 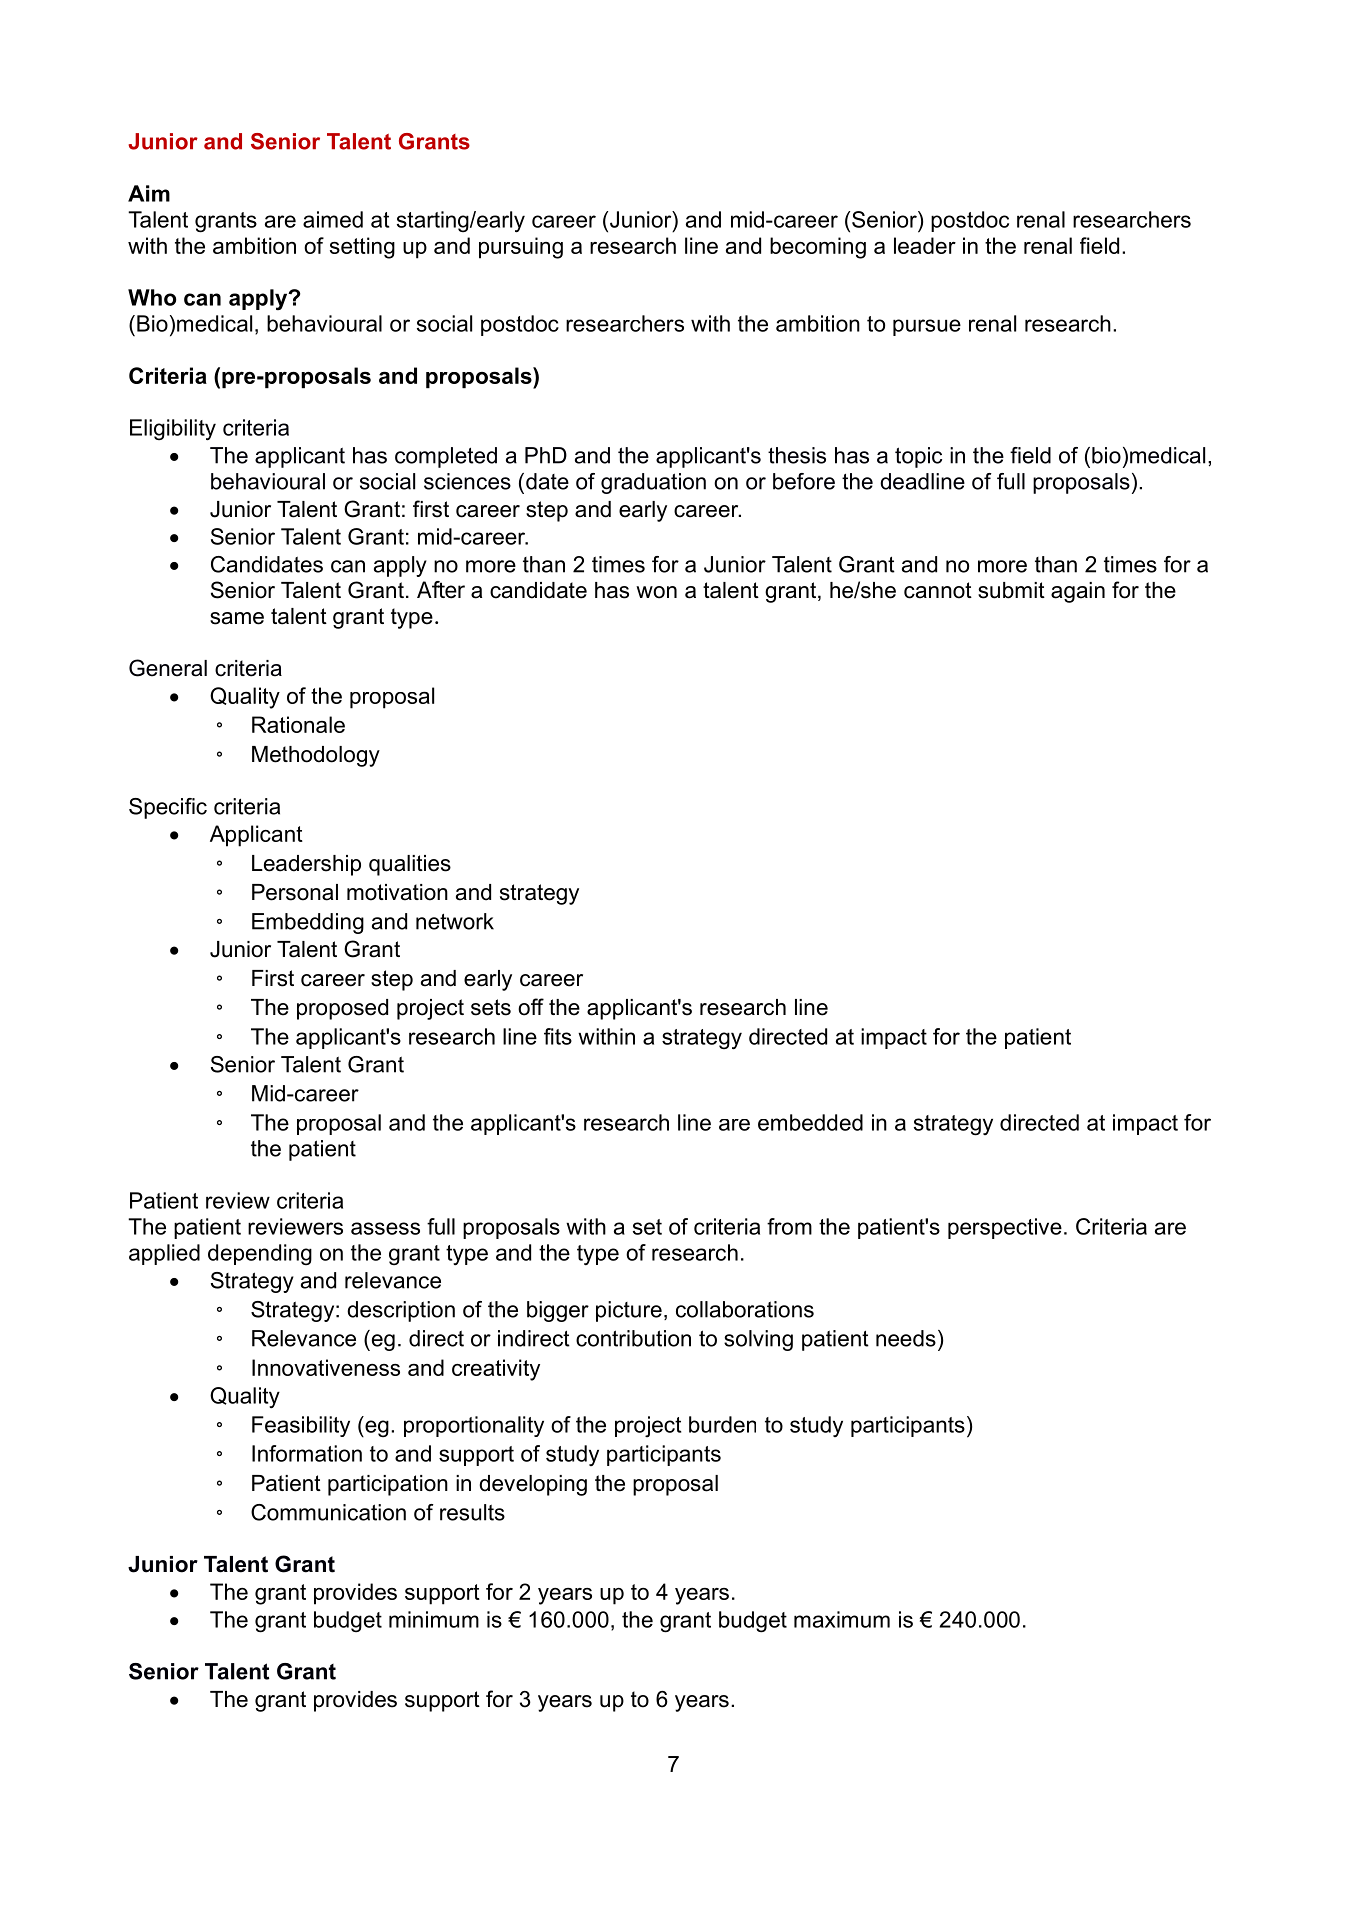 What do you see at coordinates (531, 1007) in the document?
I see `off` at bounding box center [531, 1007].
